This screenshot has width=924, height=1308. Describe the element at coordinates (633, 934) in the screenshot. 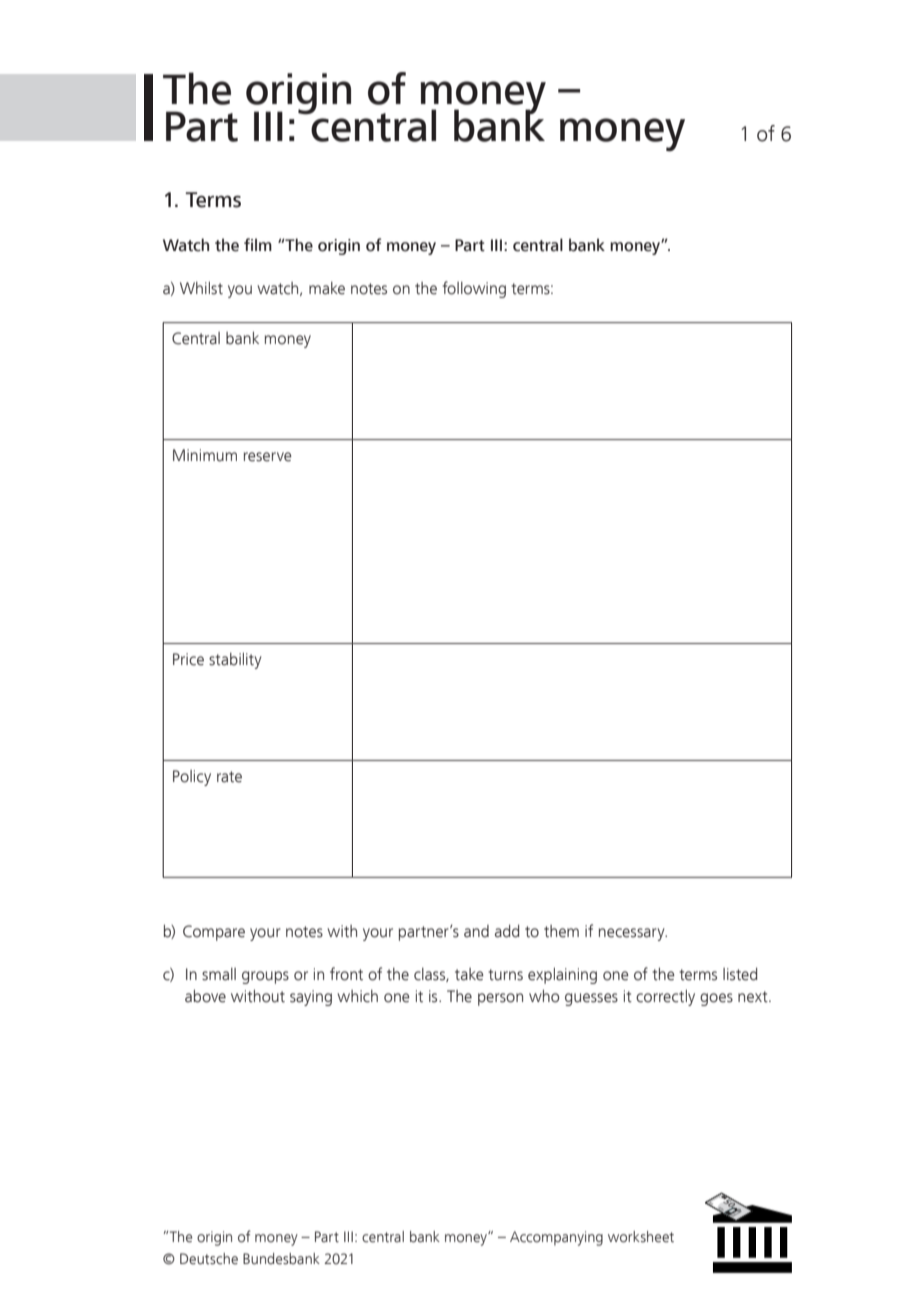

I see `necessary` at that location.
